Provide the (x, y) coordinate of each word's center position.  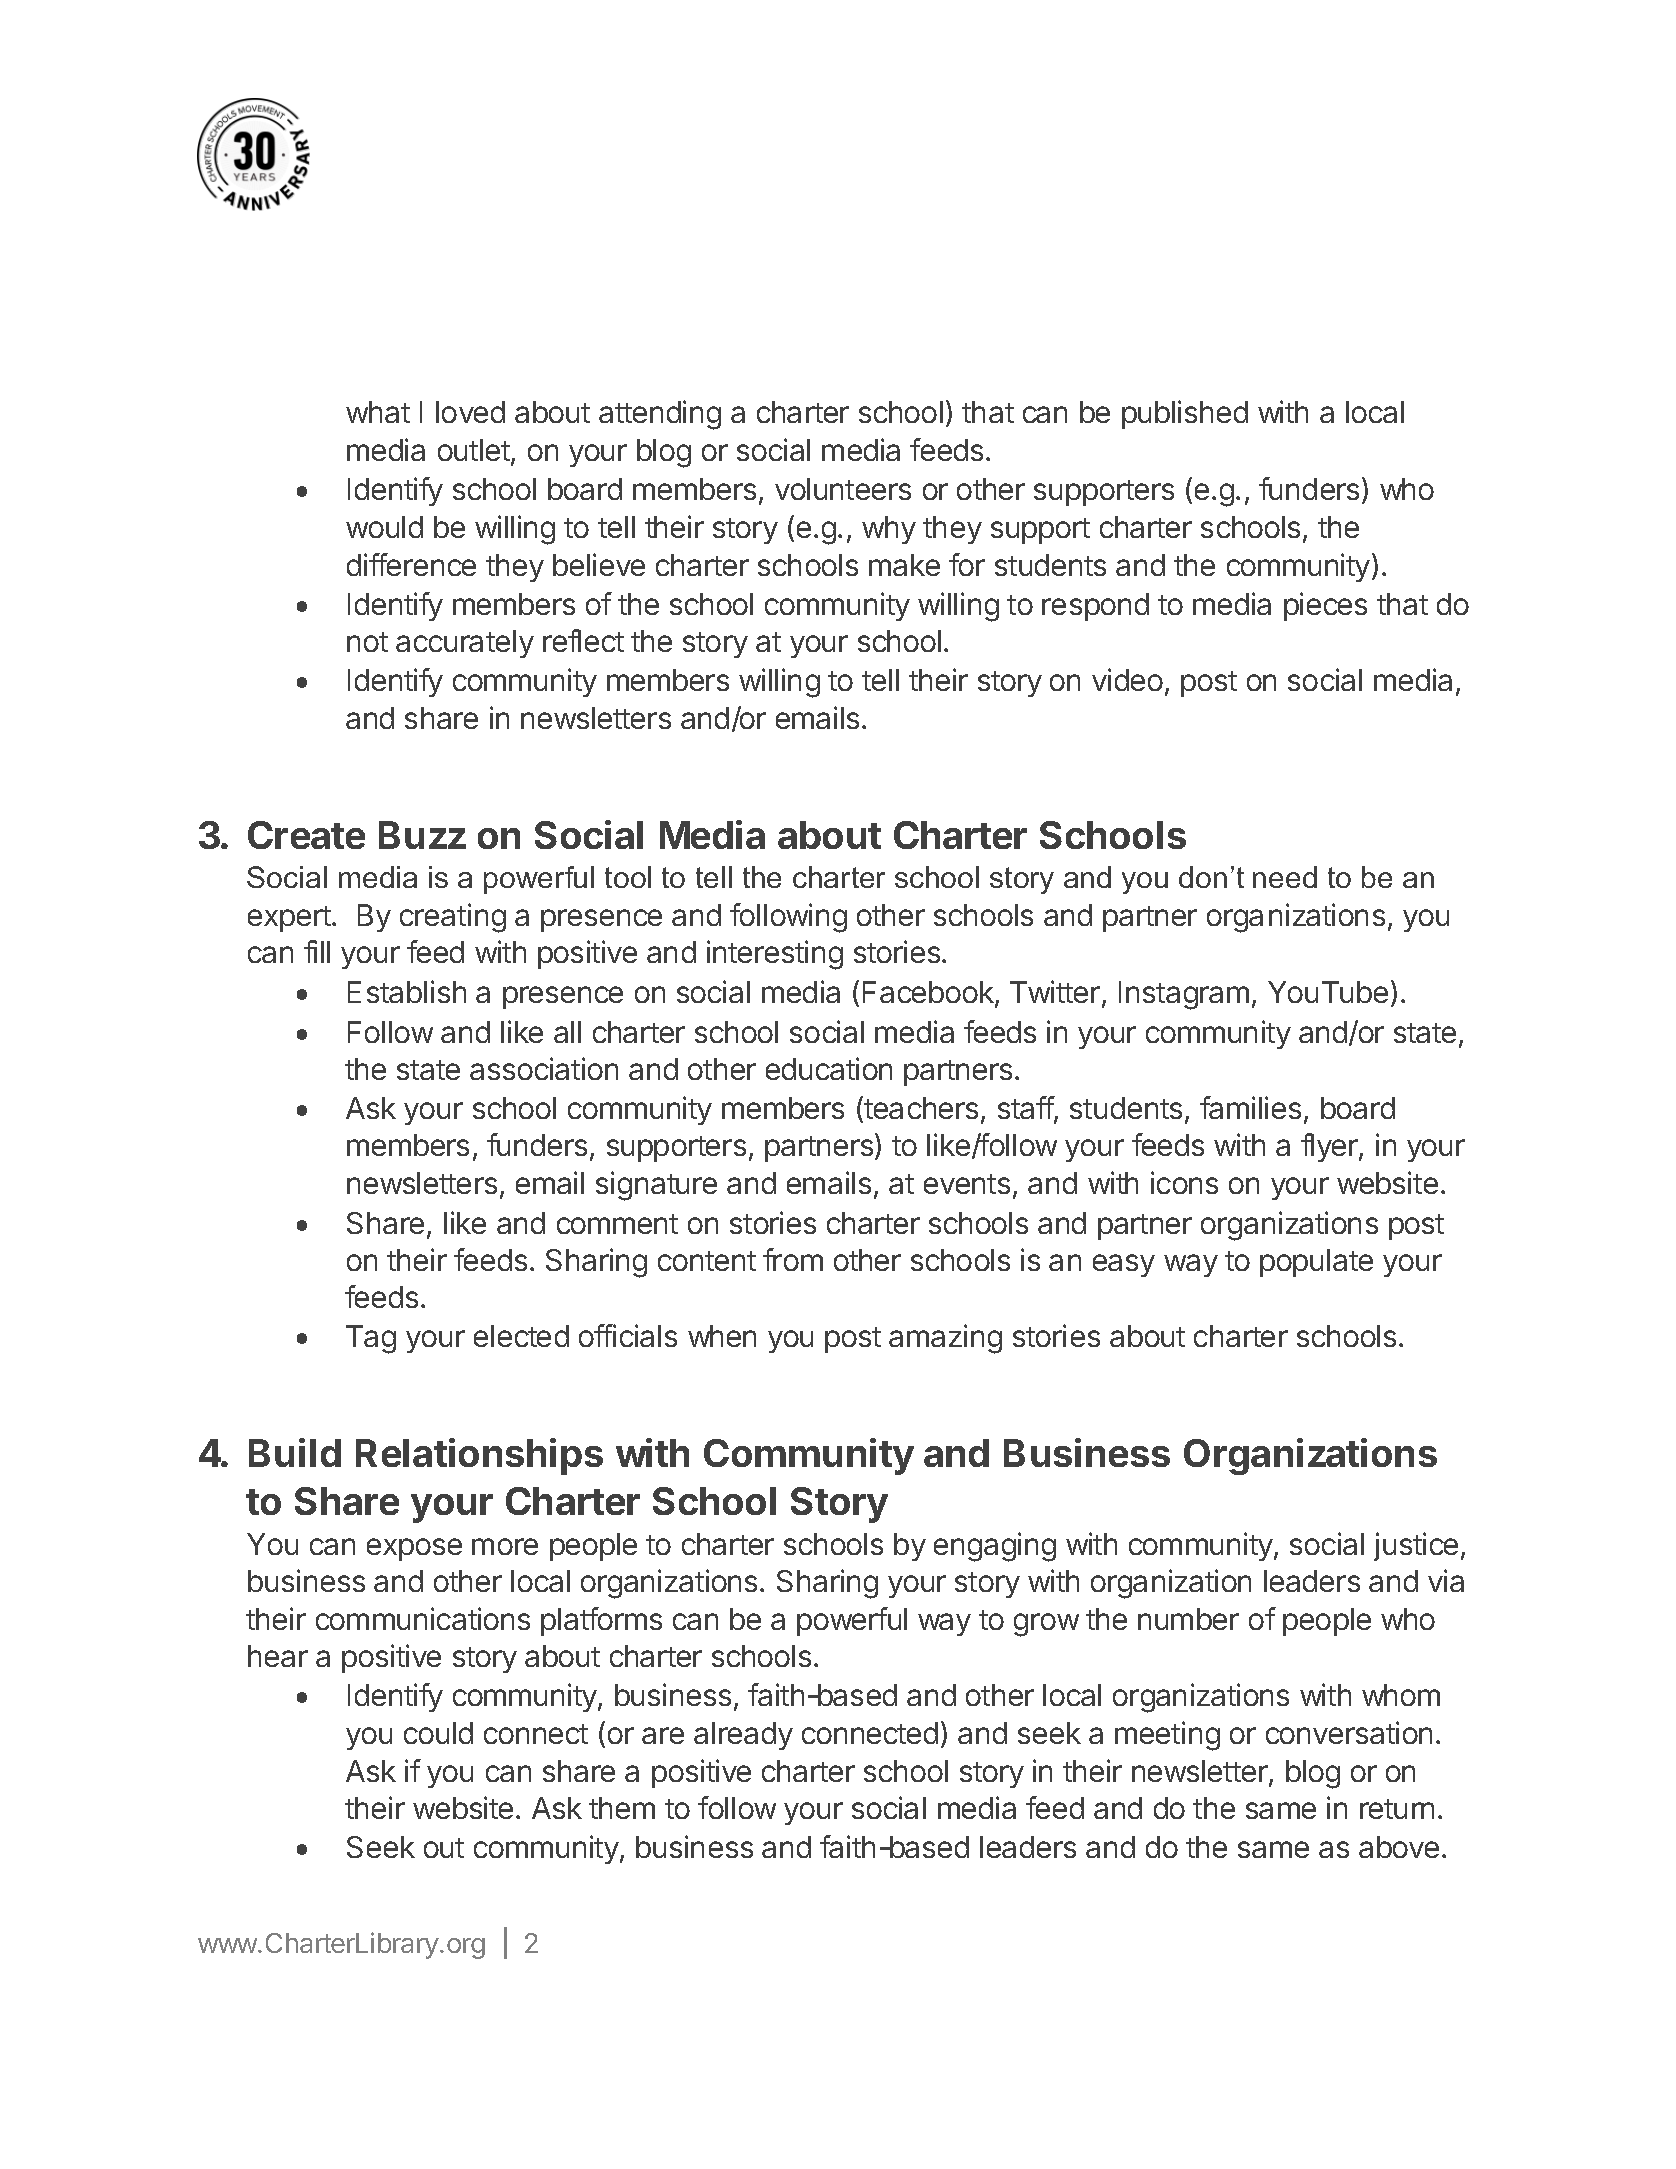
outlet (475, 451)
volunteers (843, 489)
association (544, 1068)
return (1397, 1809)
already (743, 1736)
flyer (1330, 1147)
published (1185, 414)
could (438, 1733)
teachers (920, 1109)
